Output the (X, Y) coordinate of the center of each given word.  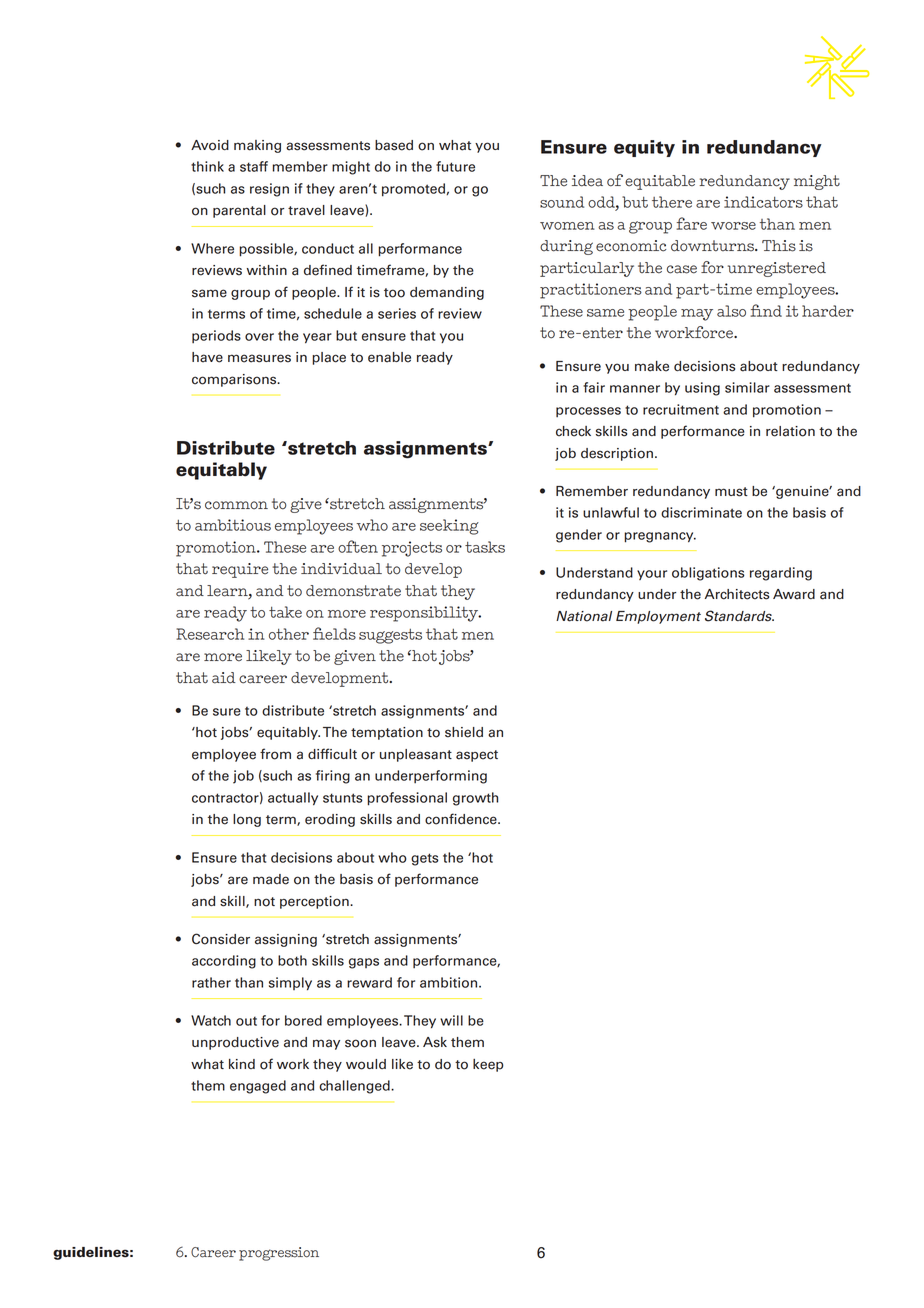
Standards (739, 616)
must (731, 492)
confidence (462, 819)
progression (279, 1254)
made (271, 879)
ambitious (233, 525)
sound (562, 202)
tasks (485, 547)
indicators (763, 202)
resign (269, 190)
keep (488, 1065)
